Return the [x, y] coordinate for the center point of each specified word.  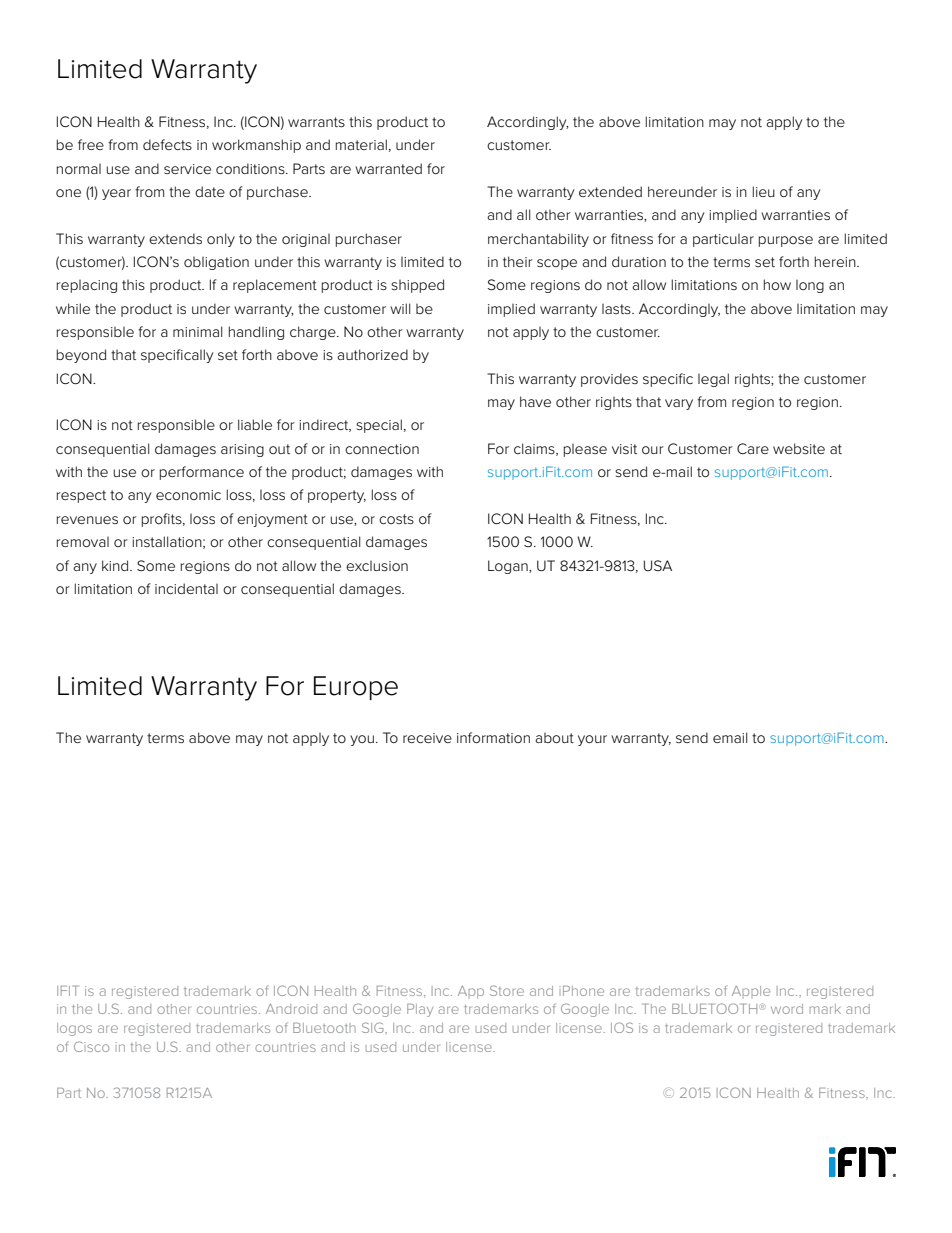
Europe [356, 688]
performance [202, 473]
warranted [388, 168]
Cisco [91, 1046]
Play [420, 1010]
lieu [764, 191]
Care [753, 448]
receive [427, 738]
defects [167, 144]
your [592, 740]
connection [382, 449]
